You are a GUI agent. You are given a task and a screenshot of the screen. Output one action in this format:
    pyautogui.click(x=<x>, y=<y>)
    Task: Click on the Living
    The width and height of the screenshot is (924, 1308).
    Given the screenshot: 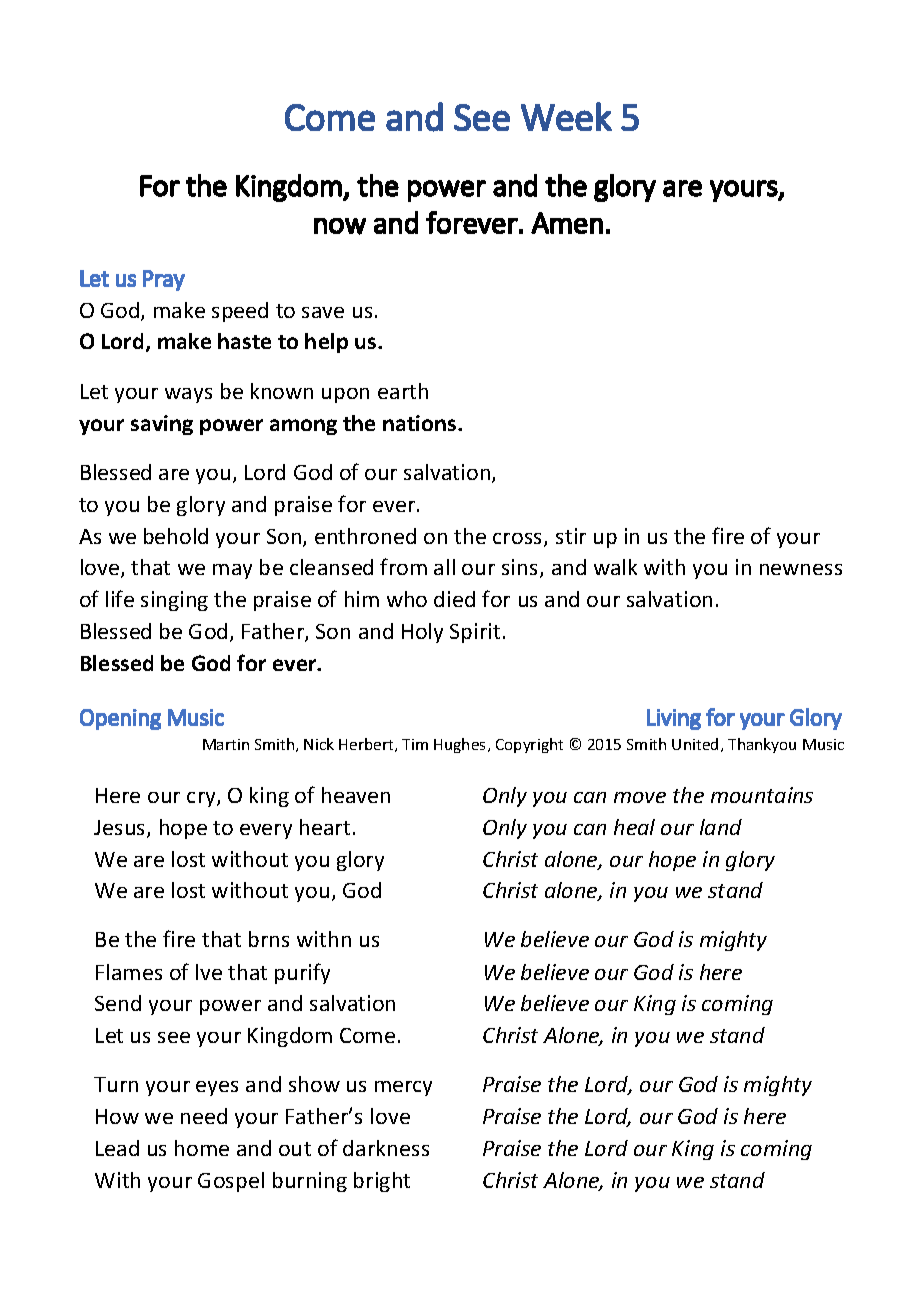 What is the action you would take?
    pyautogui.click(x=674, y=719)
